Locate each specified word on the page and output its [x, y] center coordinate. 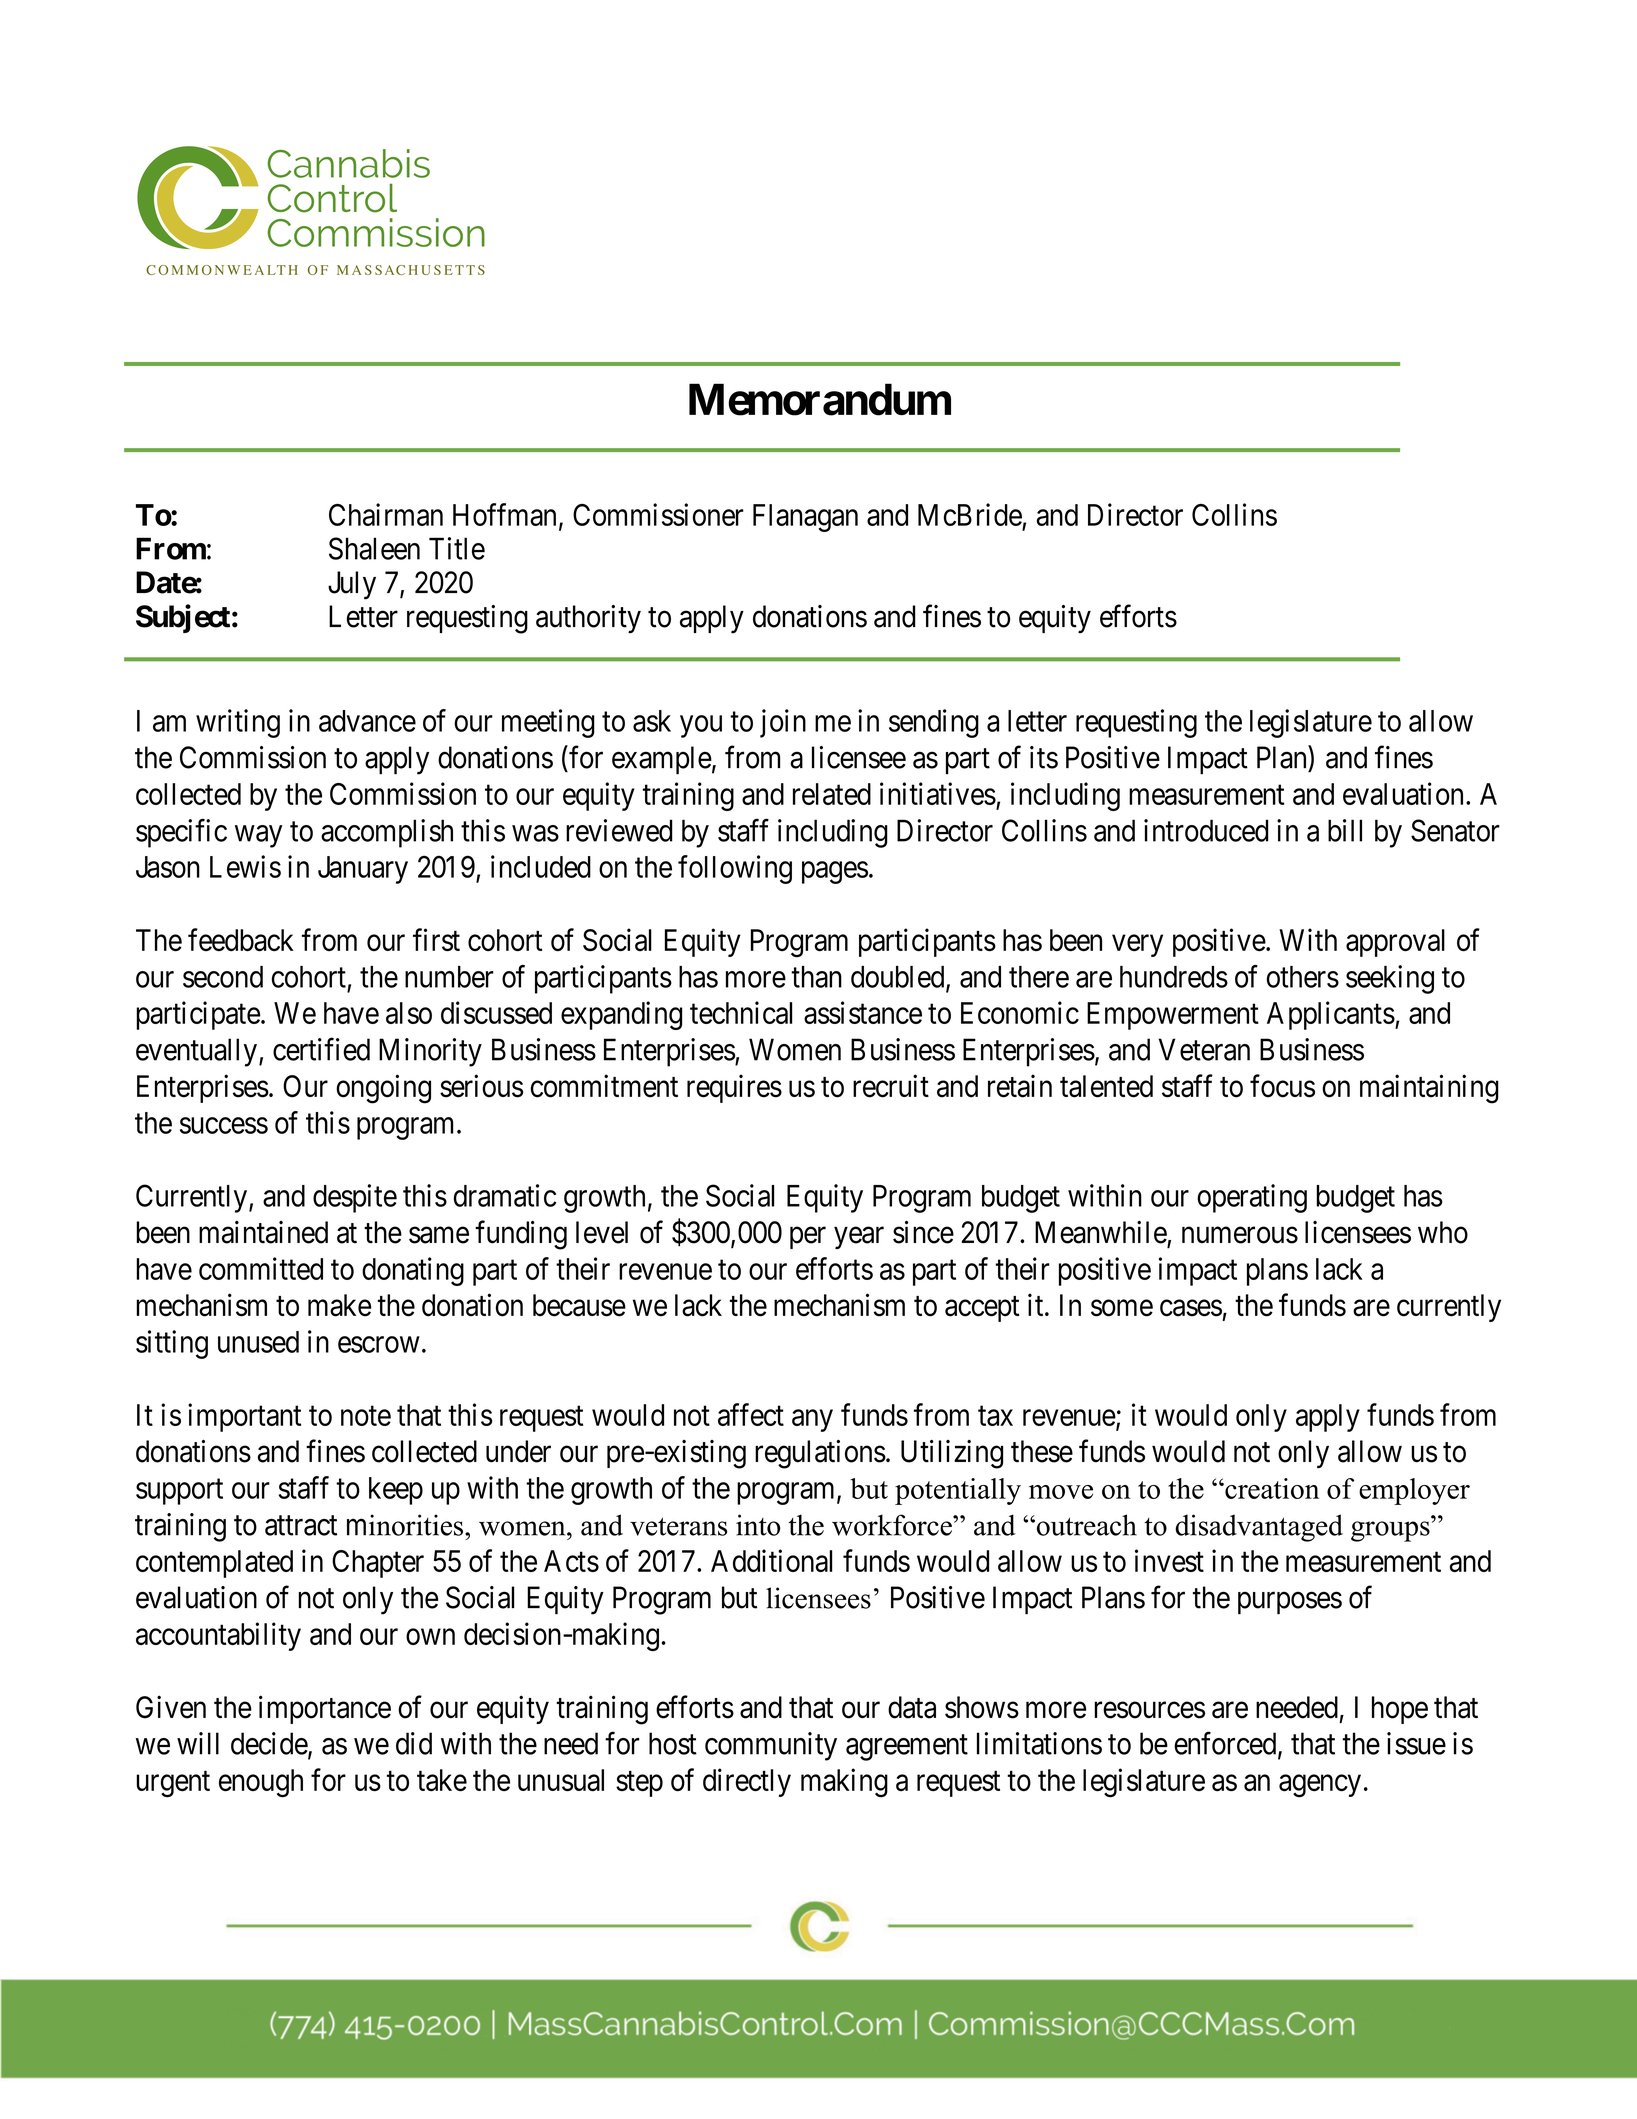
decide [270, 1744]
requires [734, 1088]
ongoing [383, 1089]
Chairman [386, 514]
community [771, 1746]
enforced [1226, 1744]
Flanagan [805, 518]
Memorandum [820, 400]
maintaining [1429, 1089]
